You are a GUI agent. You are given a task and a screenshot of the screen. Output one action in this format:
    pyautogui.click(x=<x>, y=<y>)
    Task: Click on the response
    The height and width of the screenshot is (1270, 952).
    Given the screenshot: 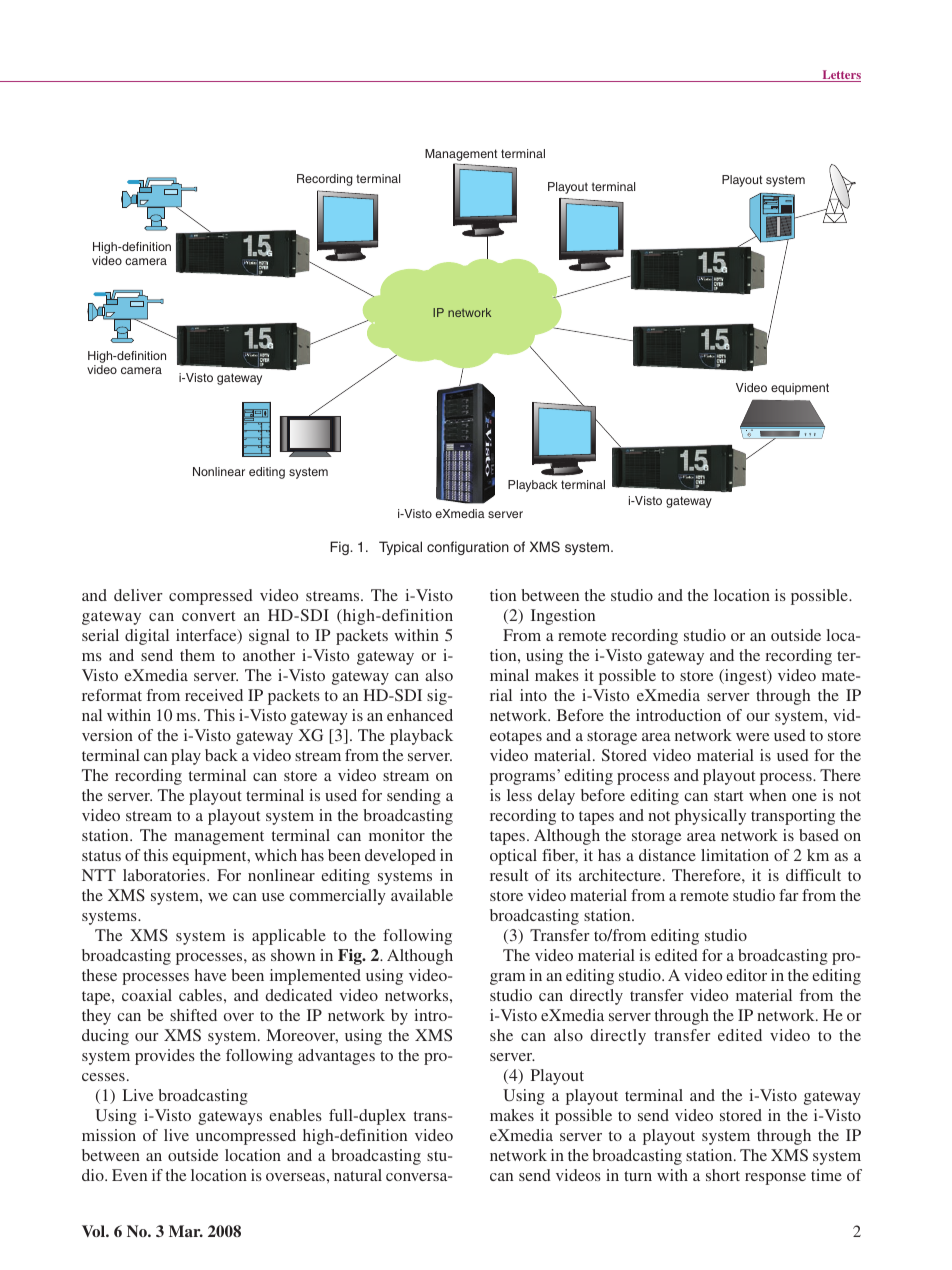 What is the action you would take?
    pyautogui.click(x=775, y=1179)
